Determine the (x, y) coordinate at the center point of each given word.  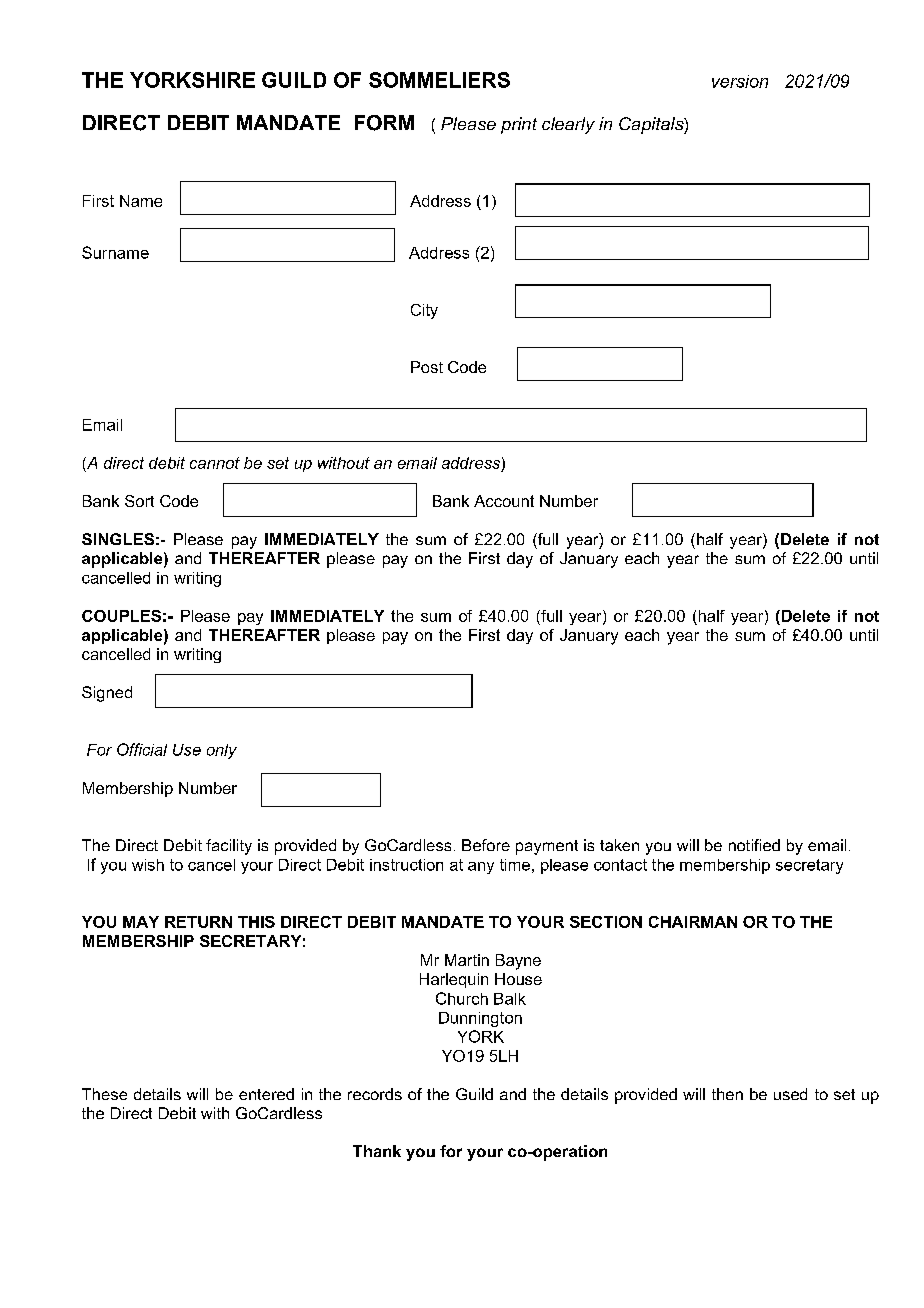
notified (754, 845)
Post (427, 367)
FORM (384, 123)
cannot (215, 463)
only (222, 751)
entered (266, 1094)
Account (504, 501)
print (519, 125)
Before (486, 845)
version (740, 81)
